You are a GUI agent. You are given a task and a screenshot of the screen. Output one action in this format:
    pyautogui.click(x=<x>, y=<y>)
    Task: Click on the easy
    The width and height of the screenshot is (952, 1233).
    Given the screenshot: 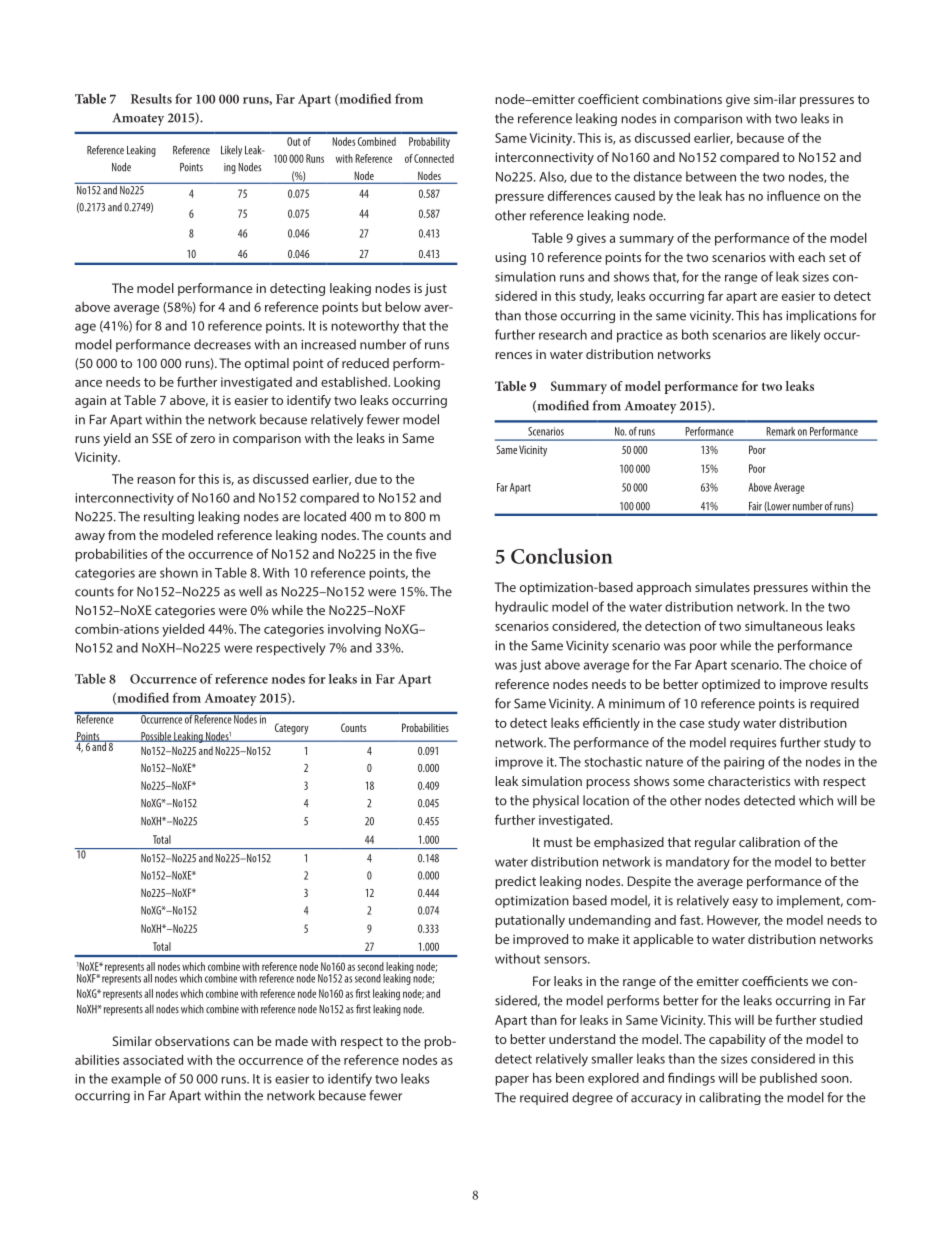 What is the action you would take?
    pyautogui.click(x=745, y=903)
